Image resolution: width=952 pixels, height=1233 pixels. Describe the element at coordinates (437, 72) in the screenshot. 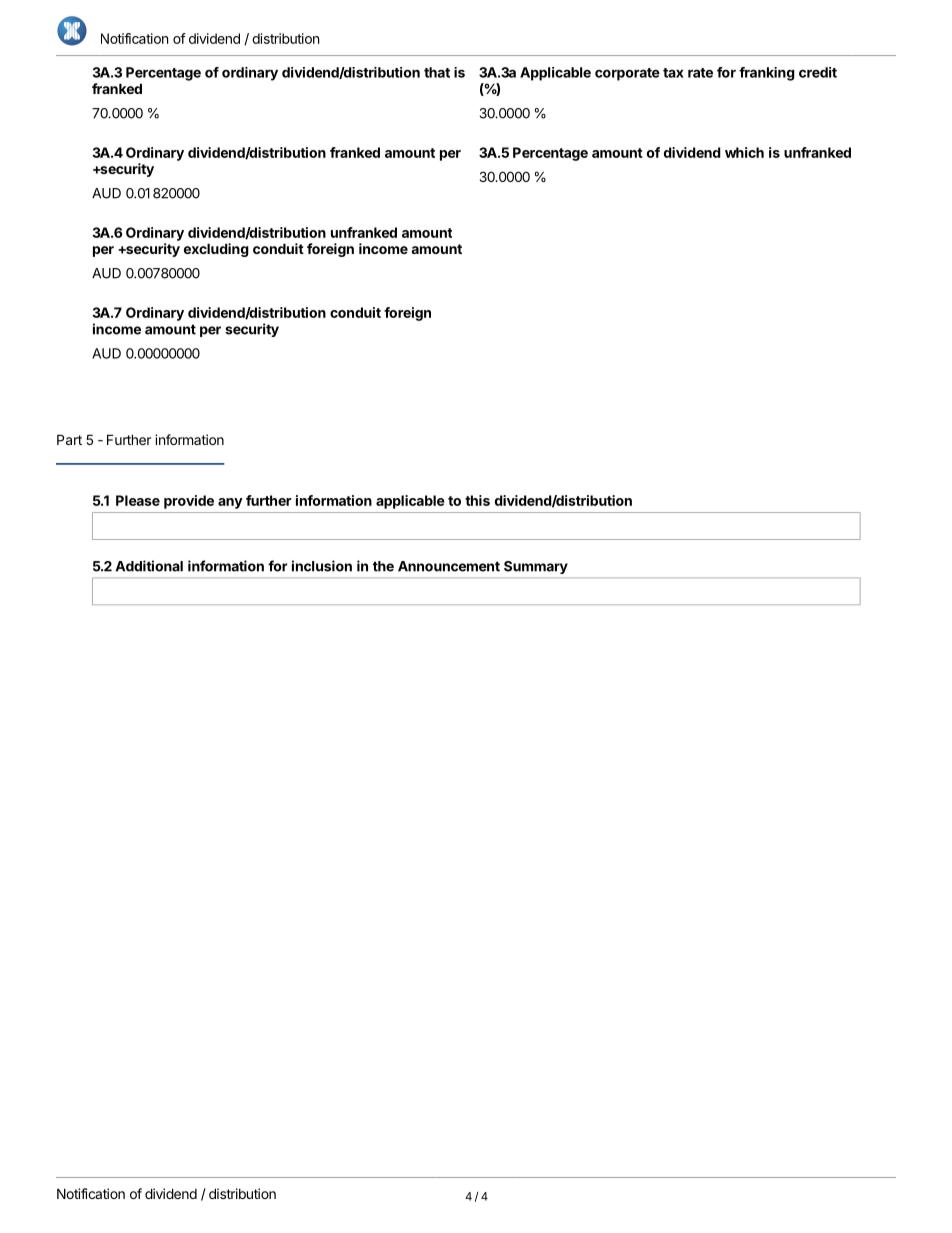

I see `that` at that location.
